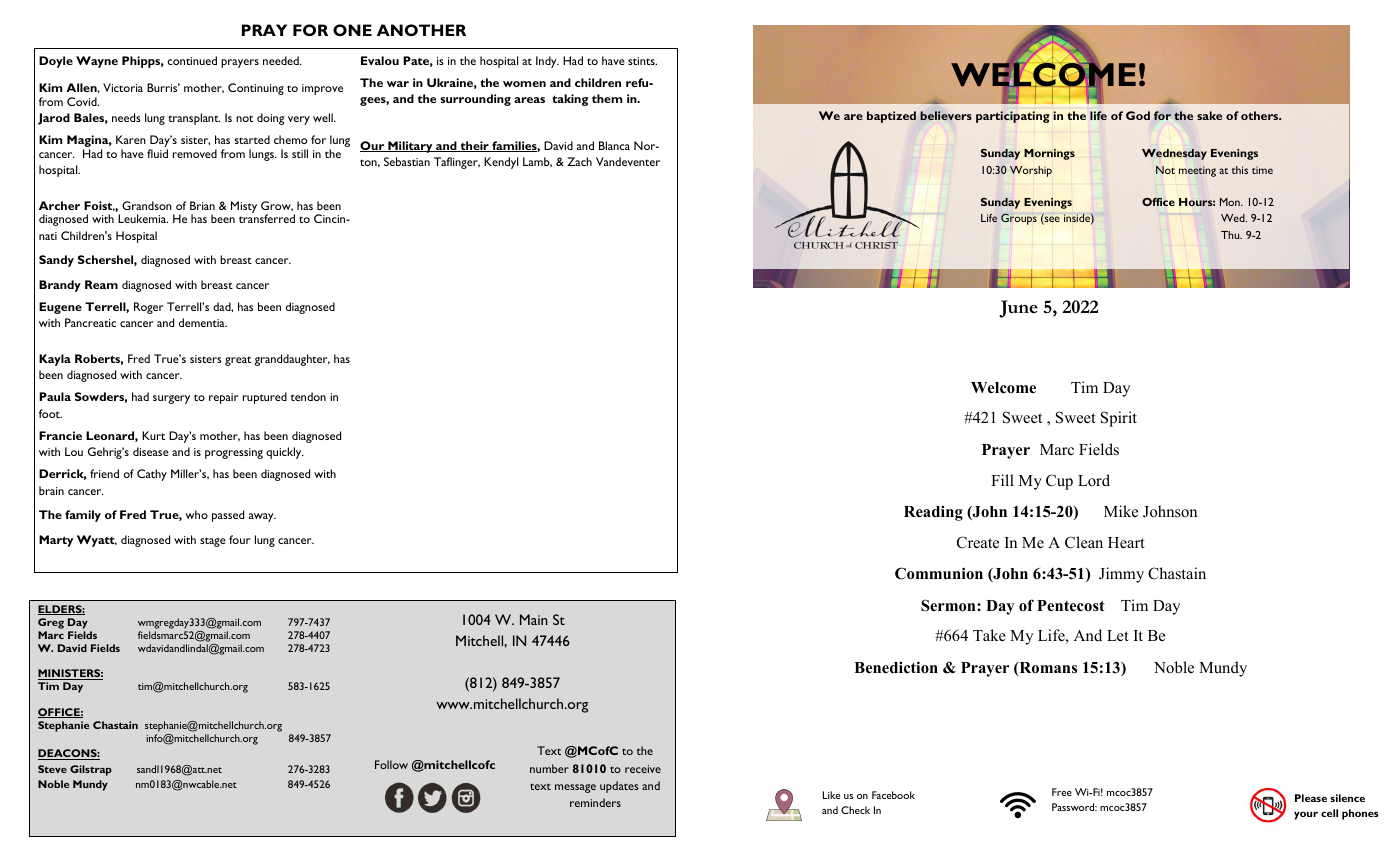 This image has height=850, width=1400. What do you see at coordinates (1121, 511) in the image?
I see `Mike` at bounding box center [1121, 511].
